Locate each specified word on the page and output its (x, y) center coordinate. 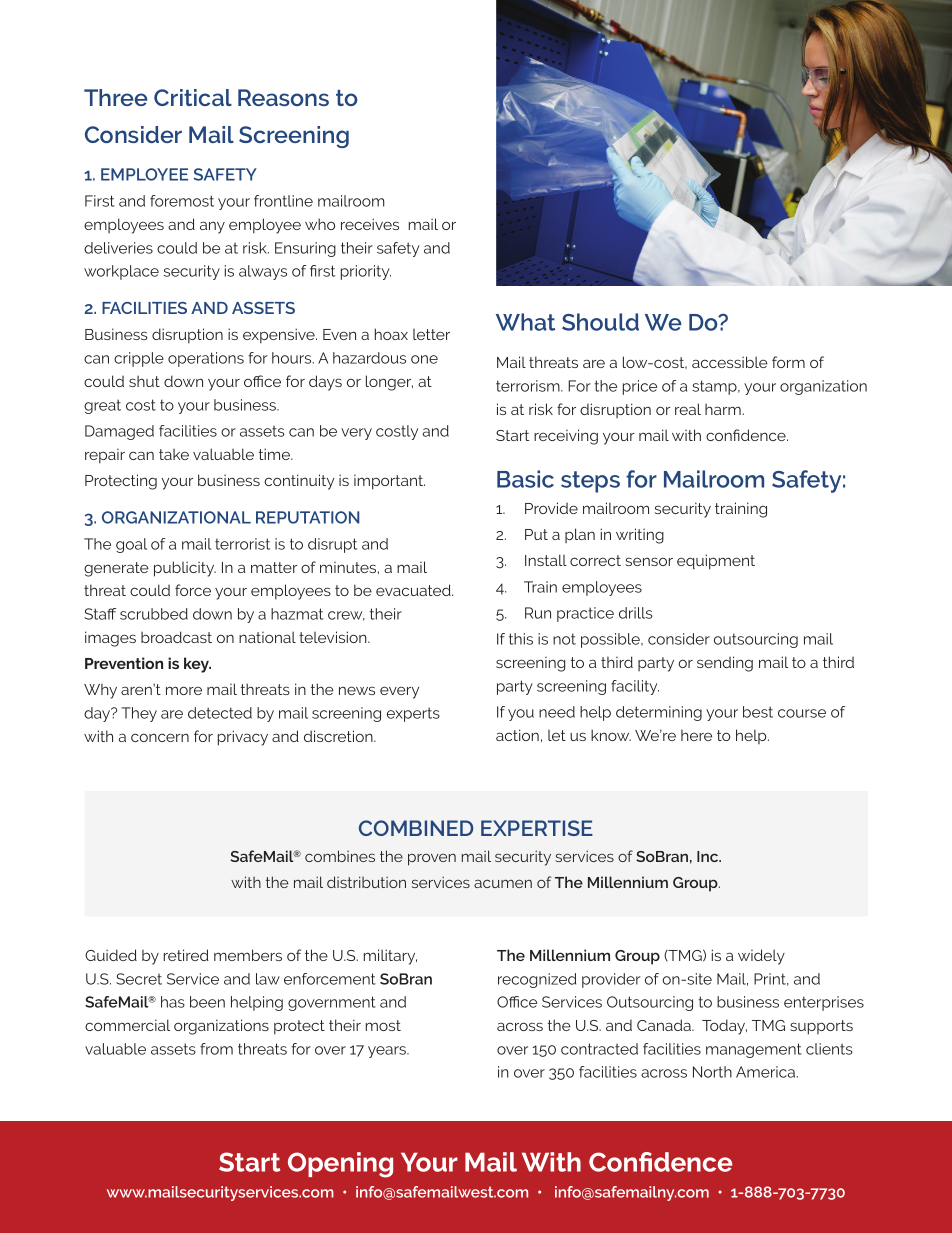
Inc (709, 856)
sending (725, 664)
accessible (730, 362)
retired (186, 955)
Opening (340, 1165)
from (216, 1049)
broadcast (176, 637)
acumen (503, 883)
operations (206, 359)
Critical (193, 97)
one (424, 359)
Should (600, 322)
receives (370, 224)
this (521, 639)
